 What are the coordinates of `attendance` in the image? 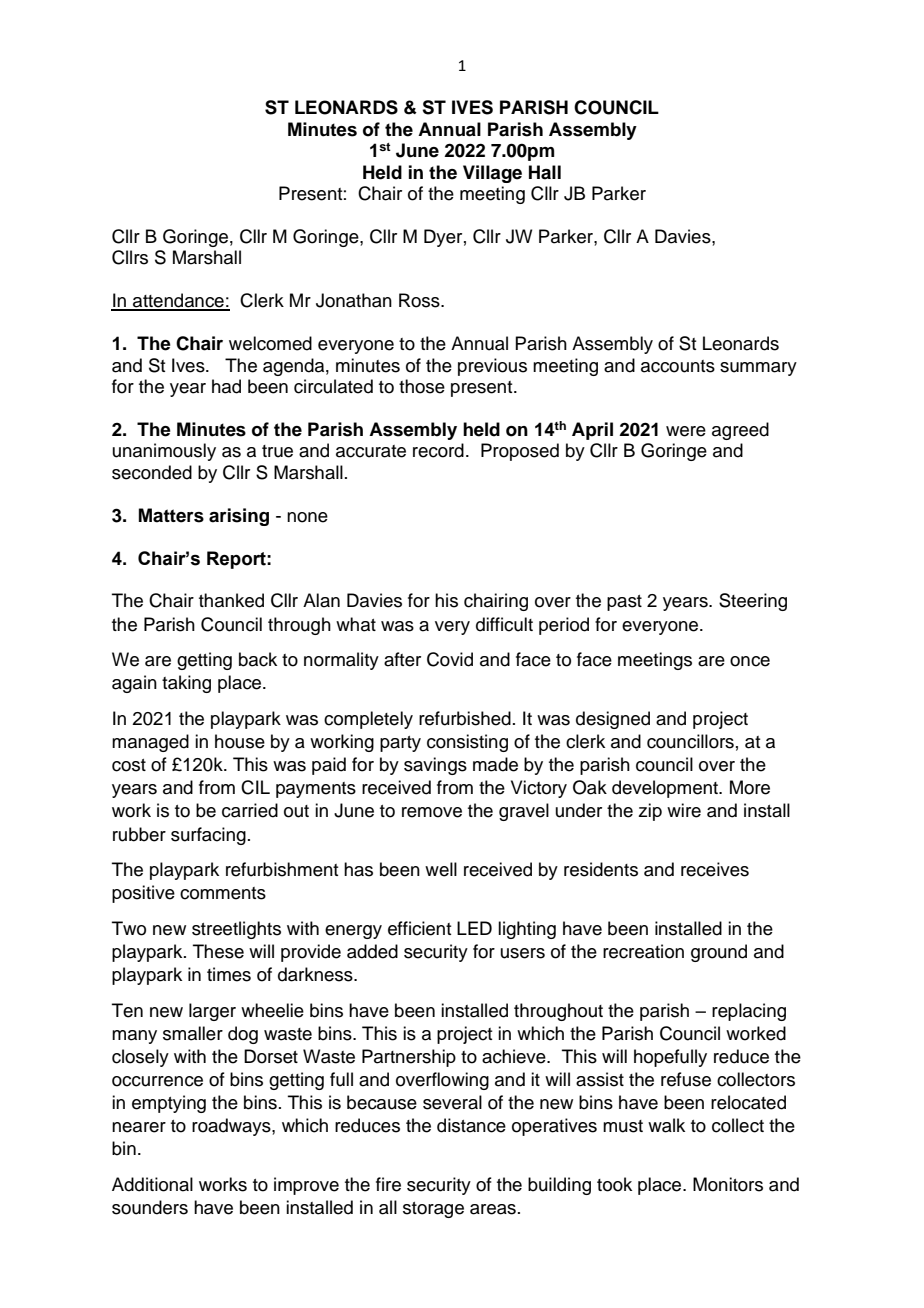 It's located at (178, 301).
